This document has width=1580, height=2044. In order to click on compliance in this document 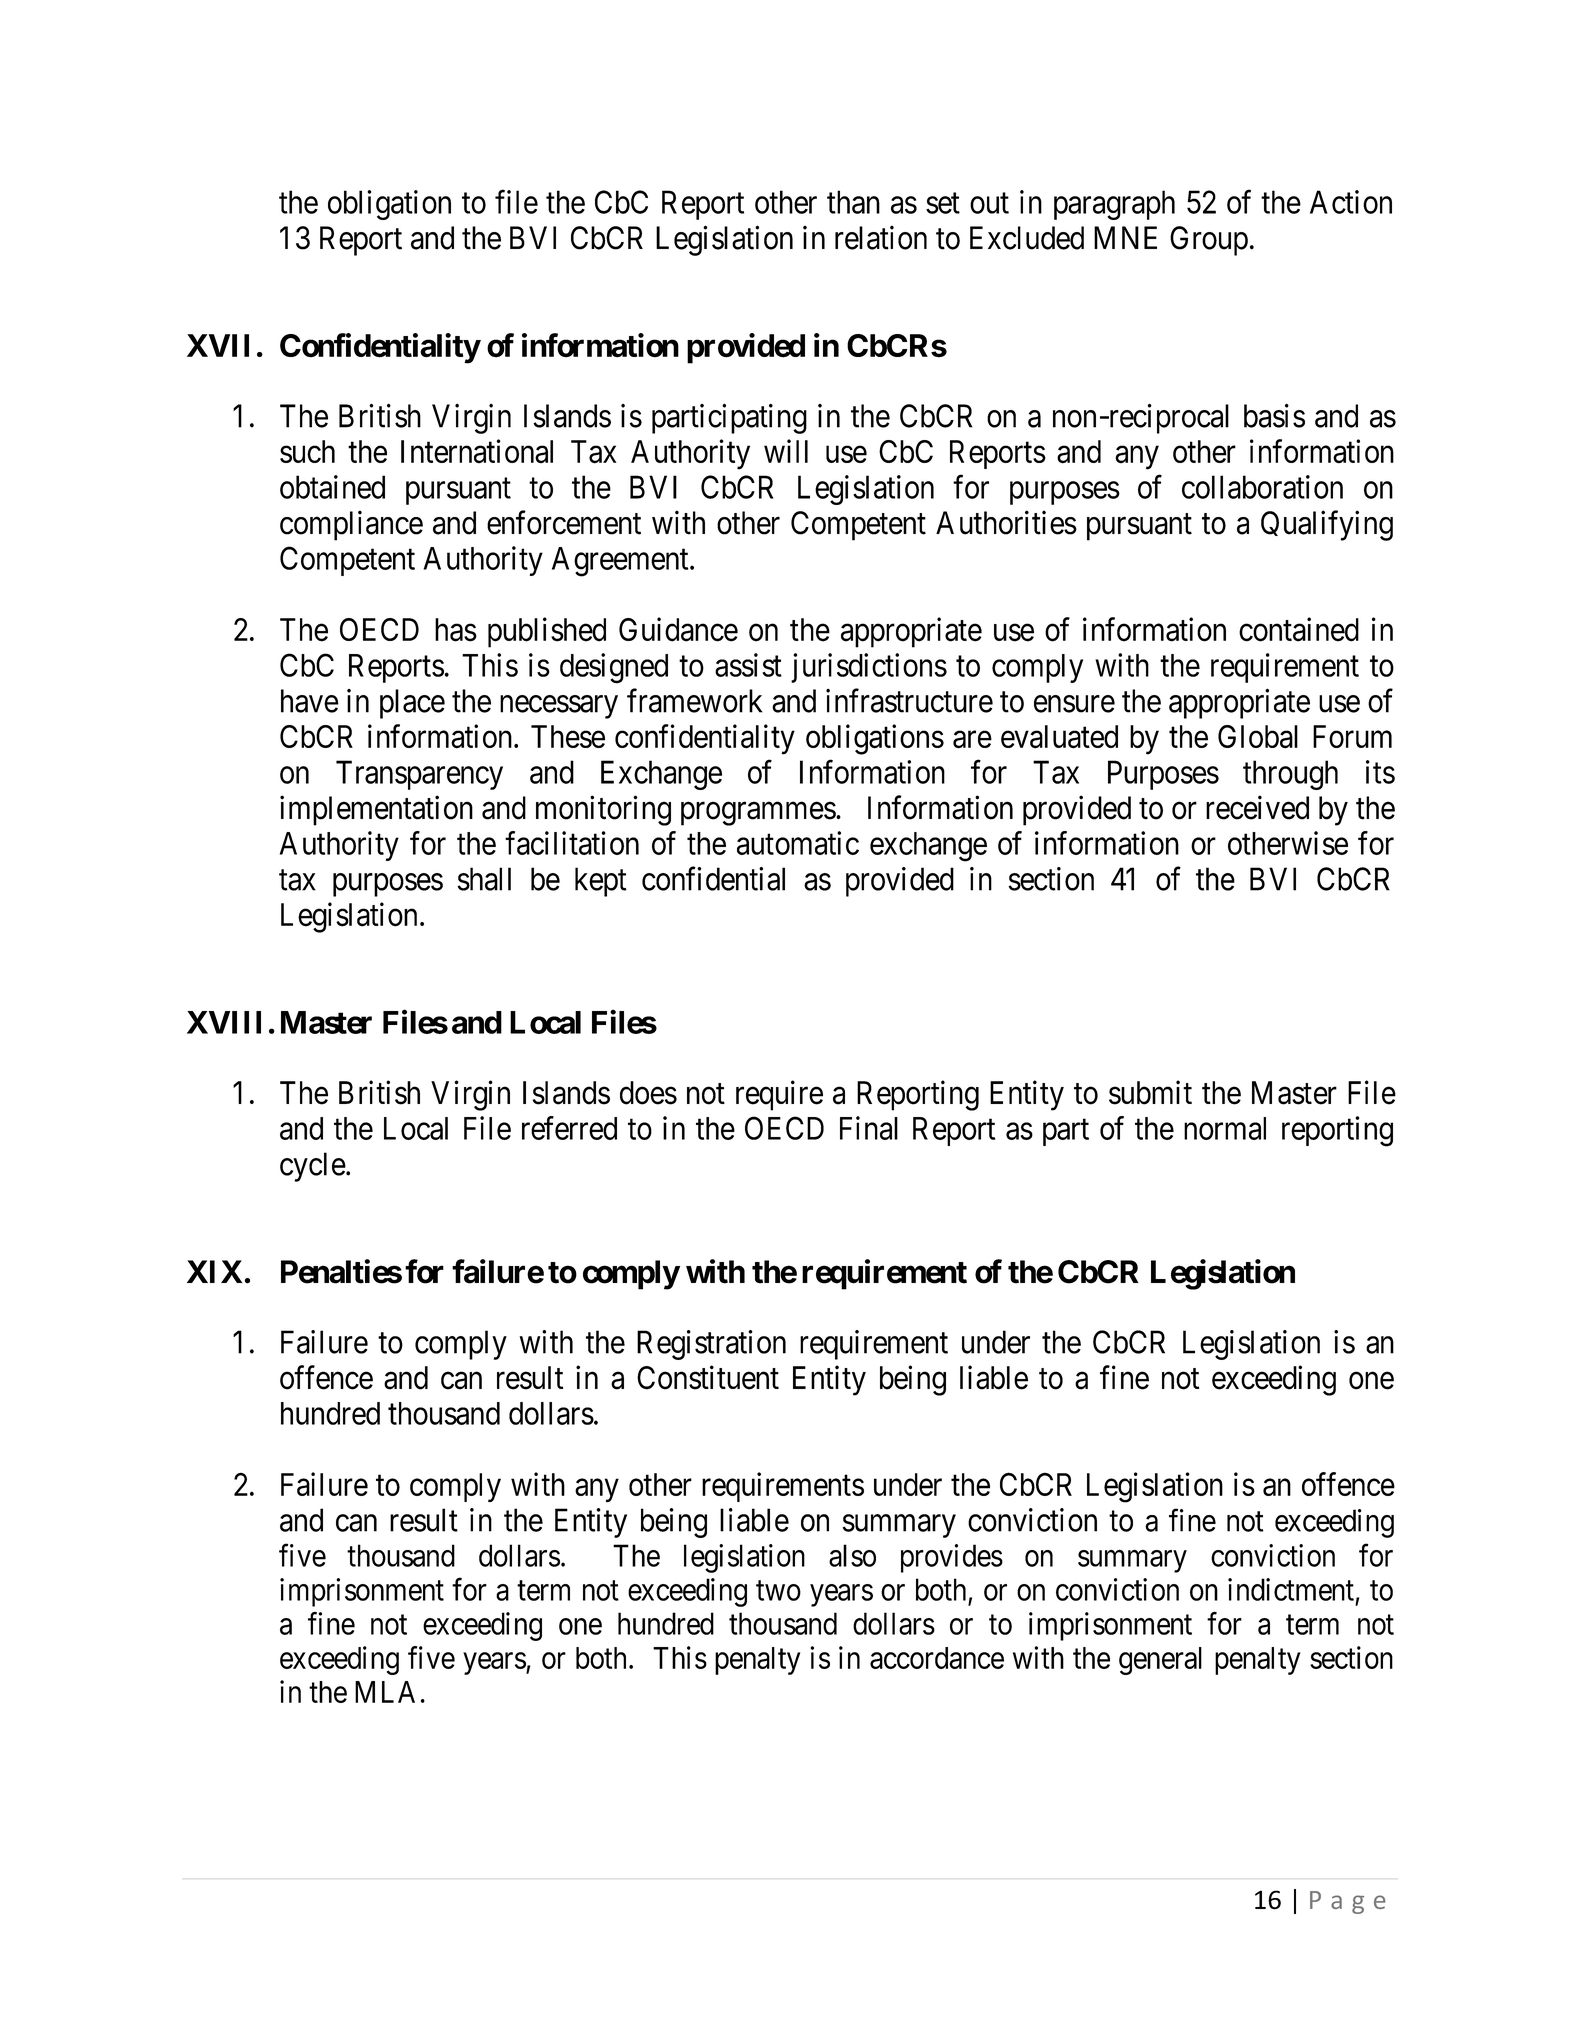, I will do `click(351, 525)`.
